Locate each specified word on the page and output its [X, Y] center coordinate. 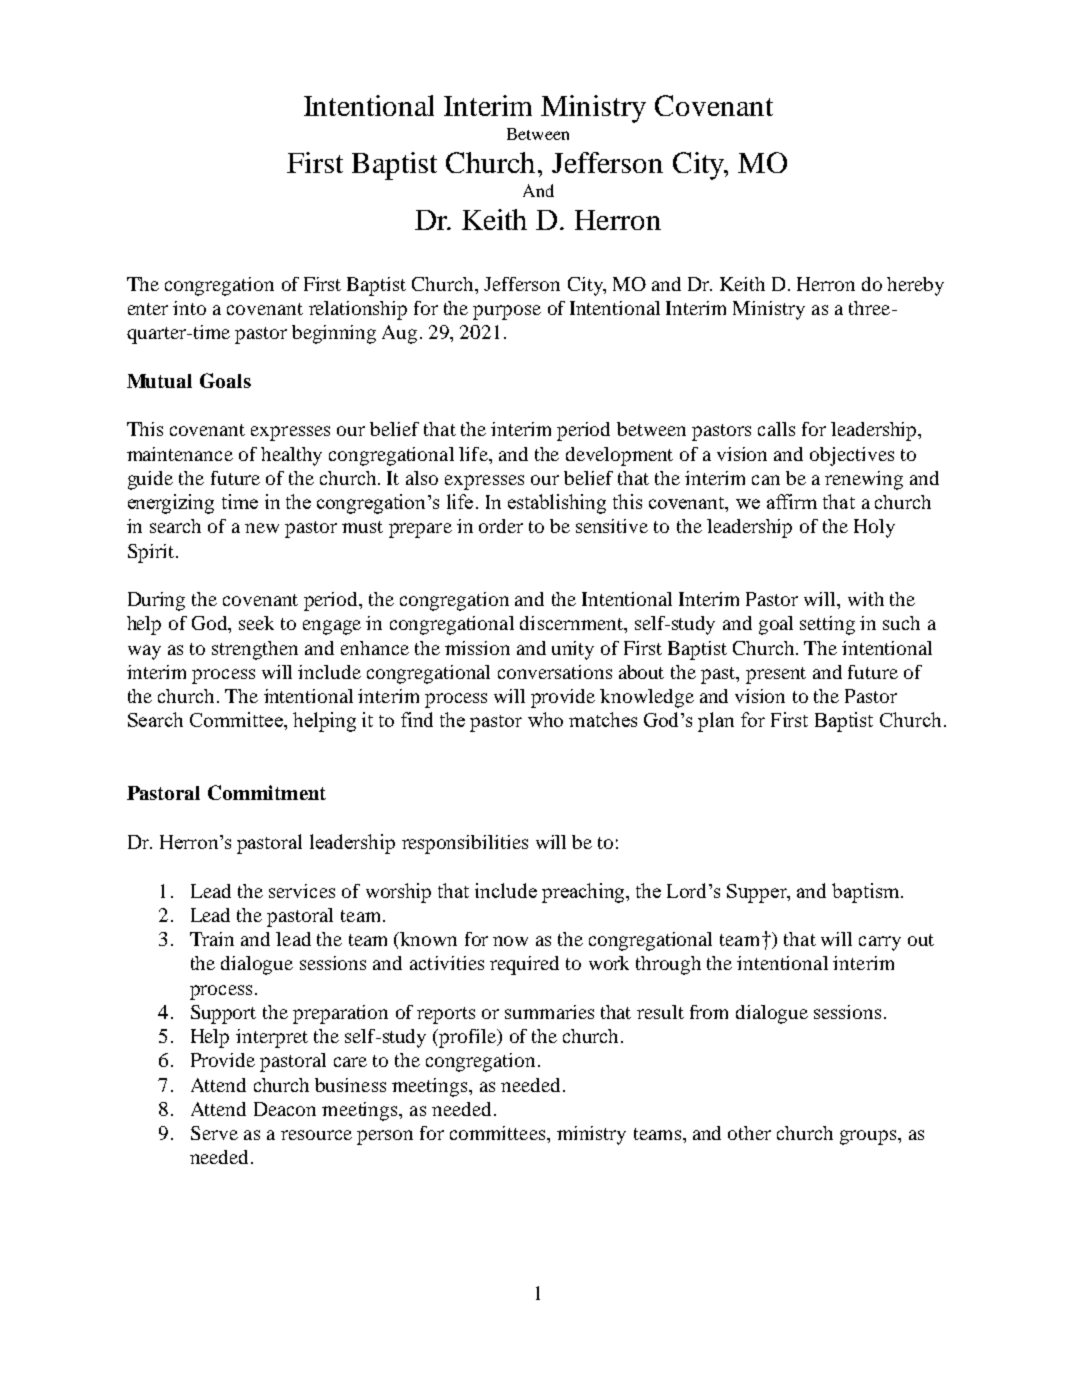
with [866, 599]
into [189, 308]
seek [256, 623]
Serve [214, 1133]
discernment [572, 623]
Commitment [267, 792]
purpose [507, 312]
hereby [915, 286]
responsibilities [465, 844]
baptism [865, 893]
